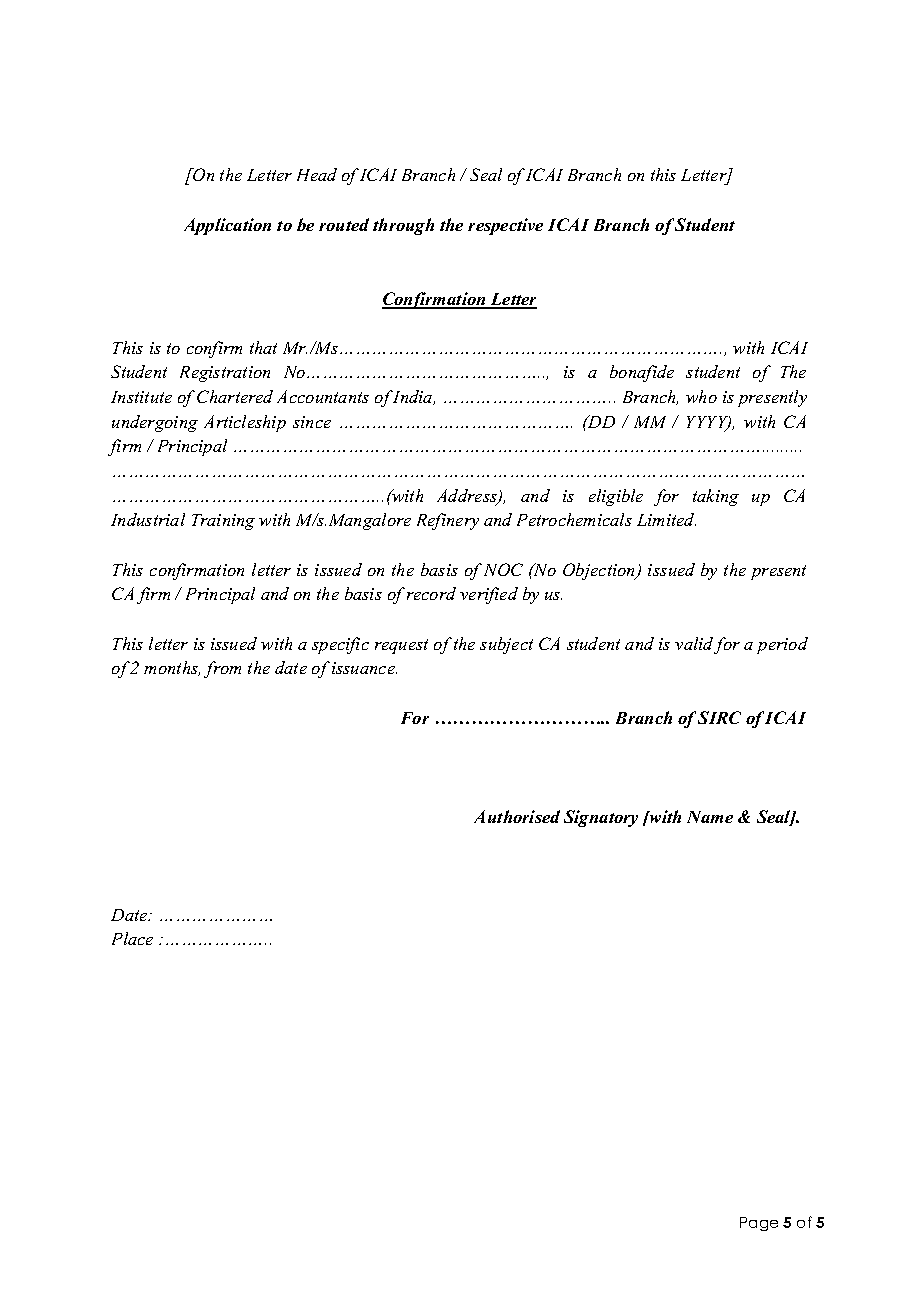 The image size is (924, 1308). What do you see at coordinates (227, 226) in the screenshot?
I see `Application` at bounding box center [227, 226].
